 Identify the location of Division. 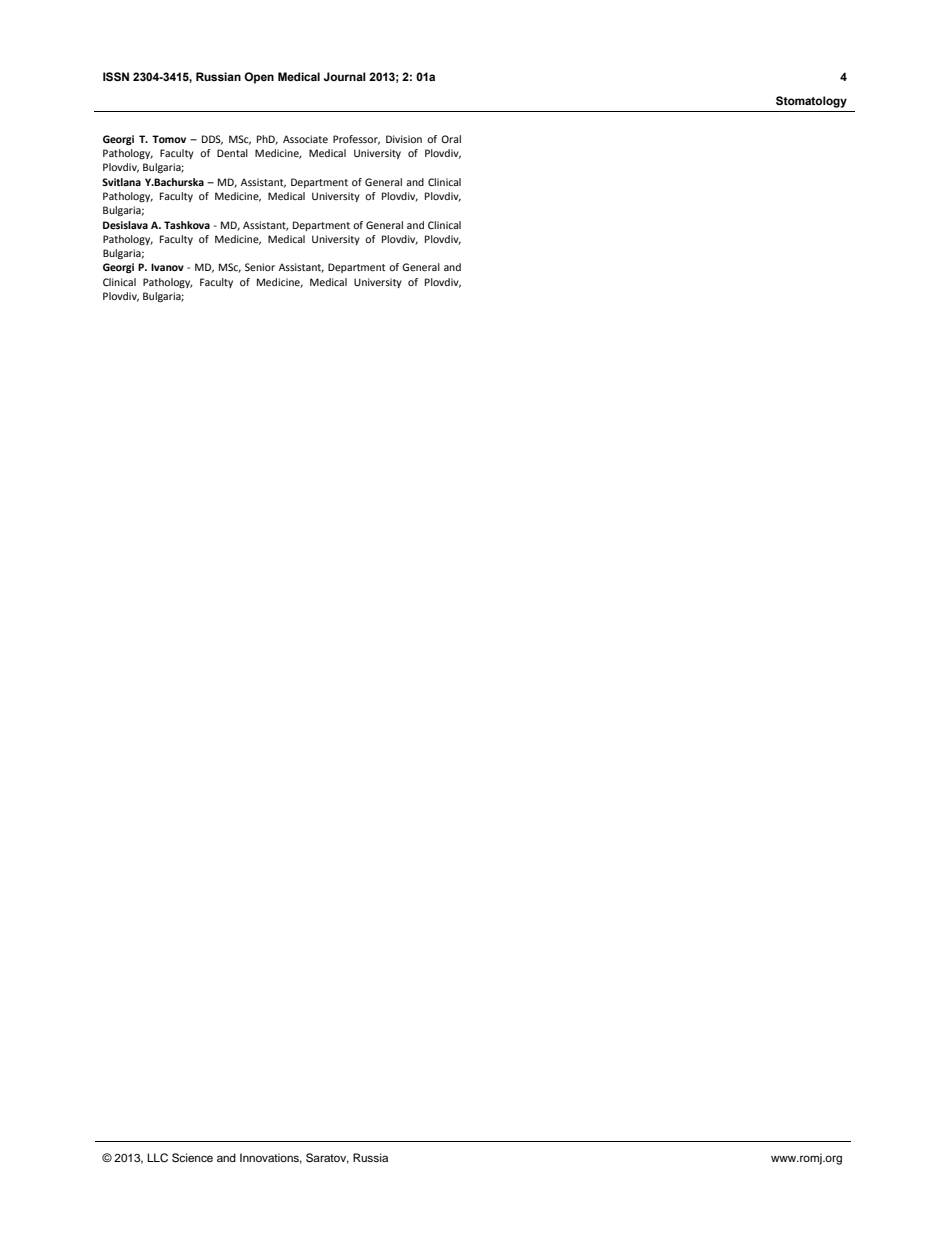
(404, 139).
